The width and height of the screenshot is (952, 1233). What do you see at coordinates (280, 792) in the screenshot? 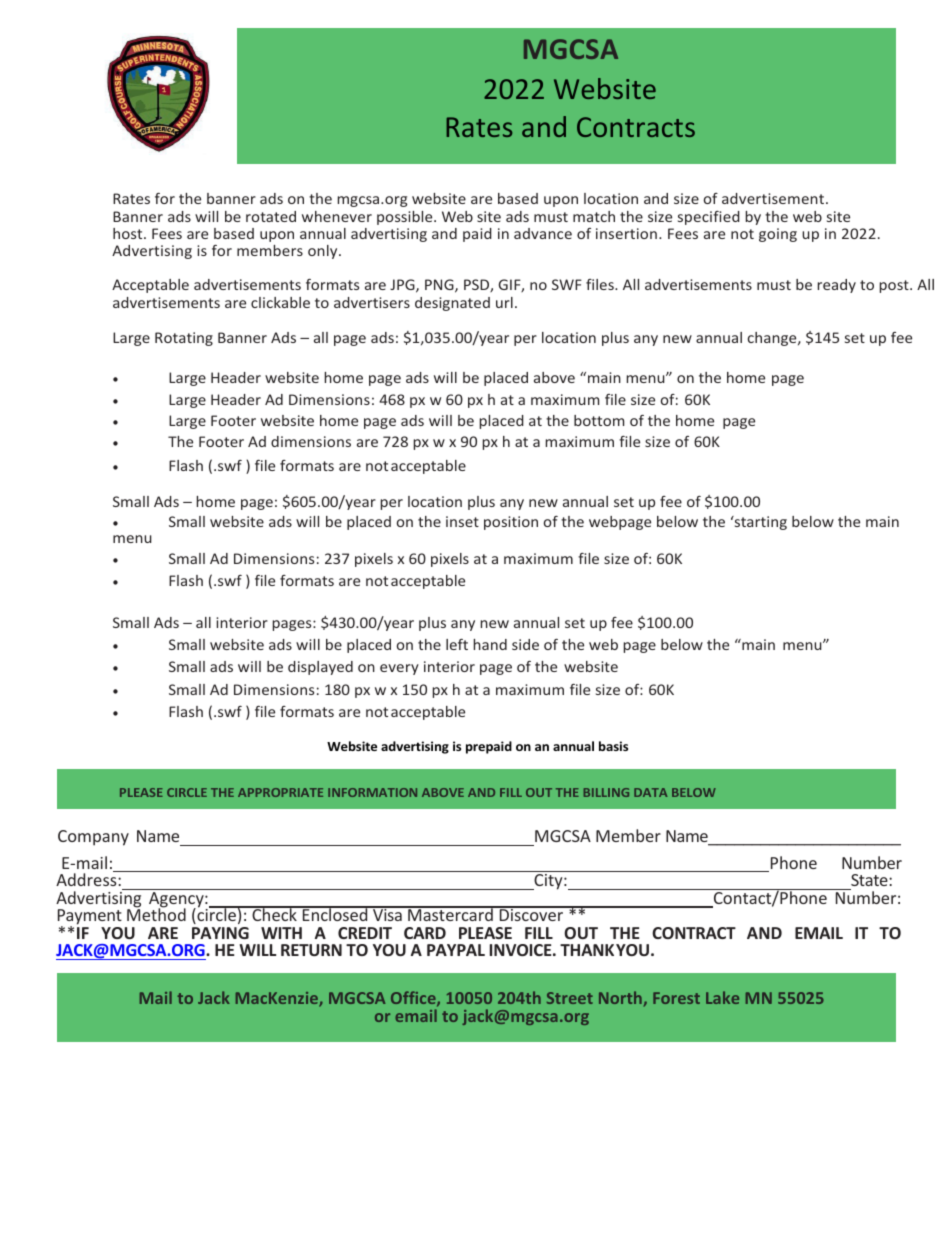
I see `APPROPRIATE` at bounding box center [280, 792].
